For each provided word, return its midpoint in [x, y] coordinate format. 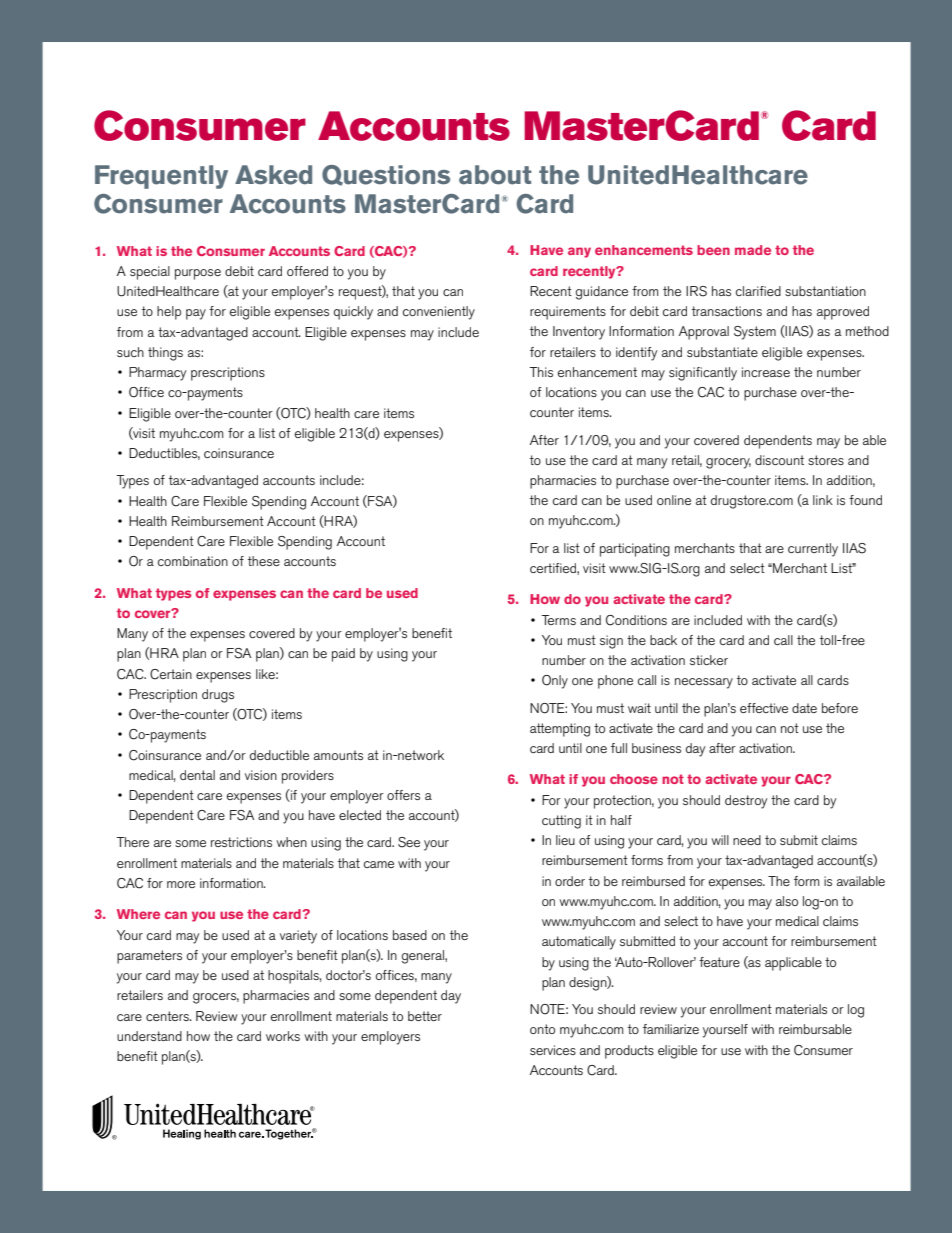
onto [542, 1029]
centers [168, 1016]
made [753, 250]
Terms [558, 620]
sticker [709, 660]
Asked [273, 175]
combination [193, 561]
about [495, 175]
